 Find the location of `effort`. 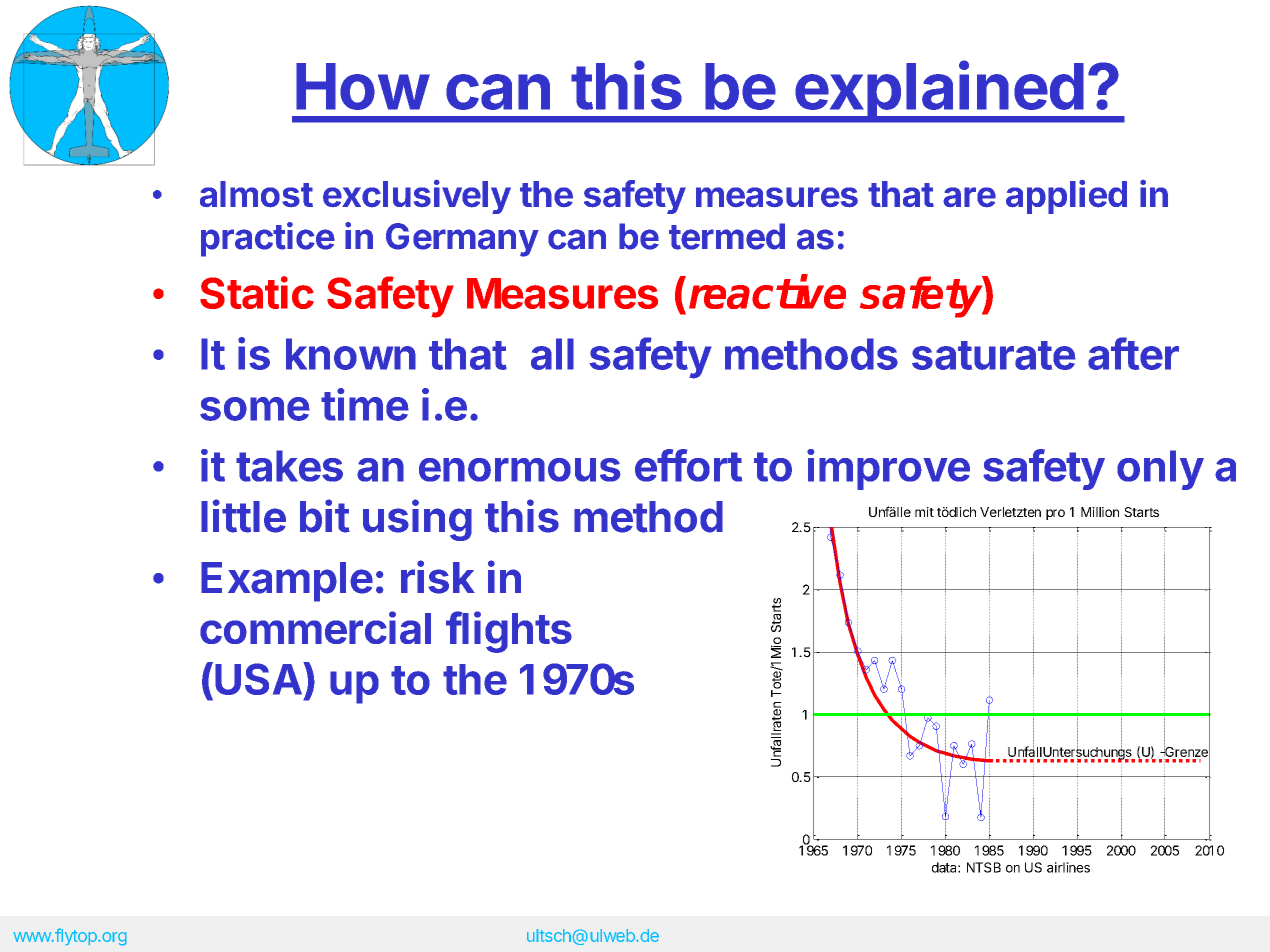

effort is located at coordinates (688, 465).
